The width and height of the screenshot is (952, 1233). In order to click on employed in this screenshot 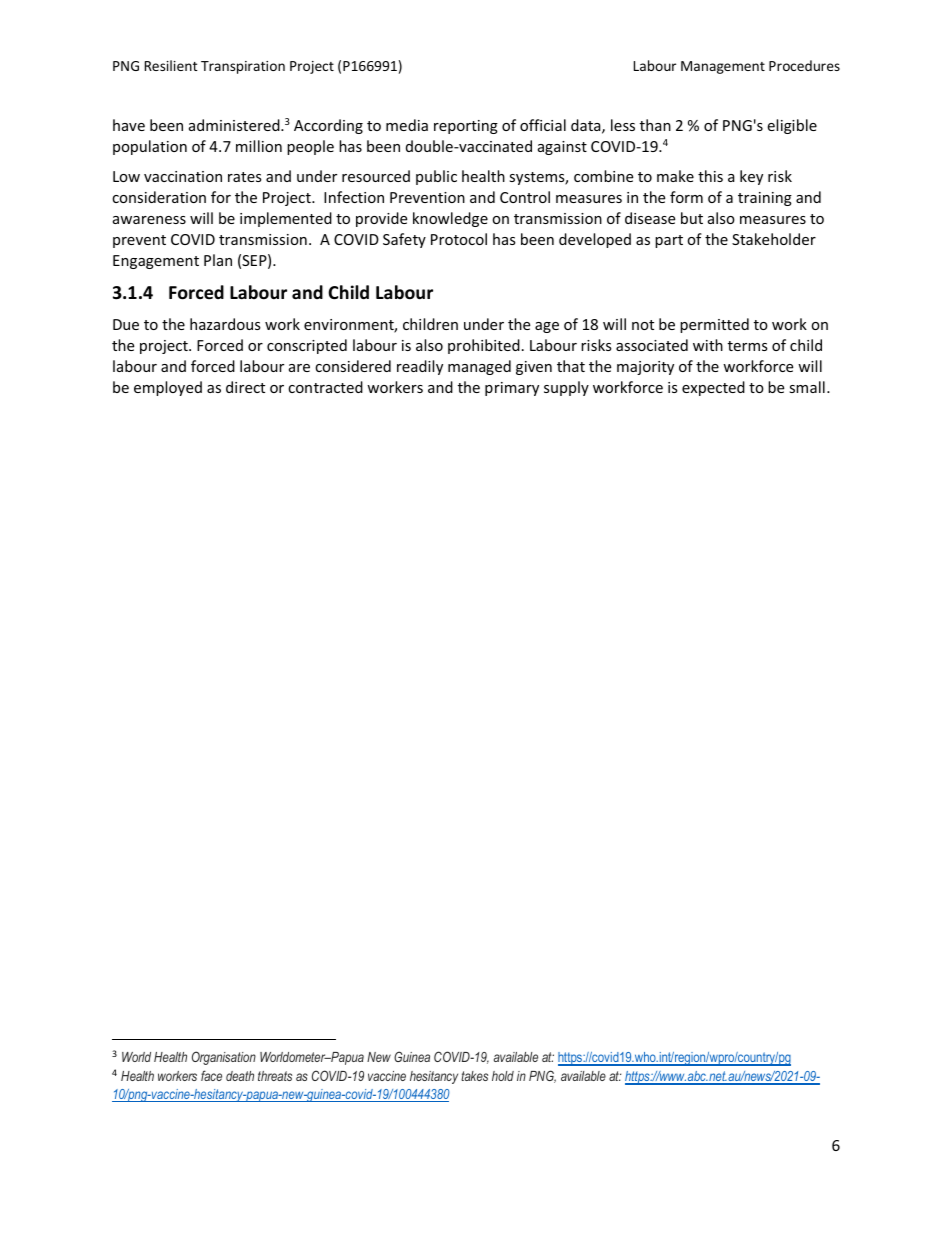, I will do `click(168, 388)`.
